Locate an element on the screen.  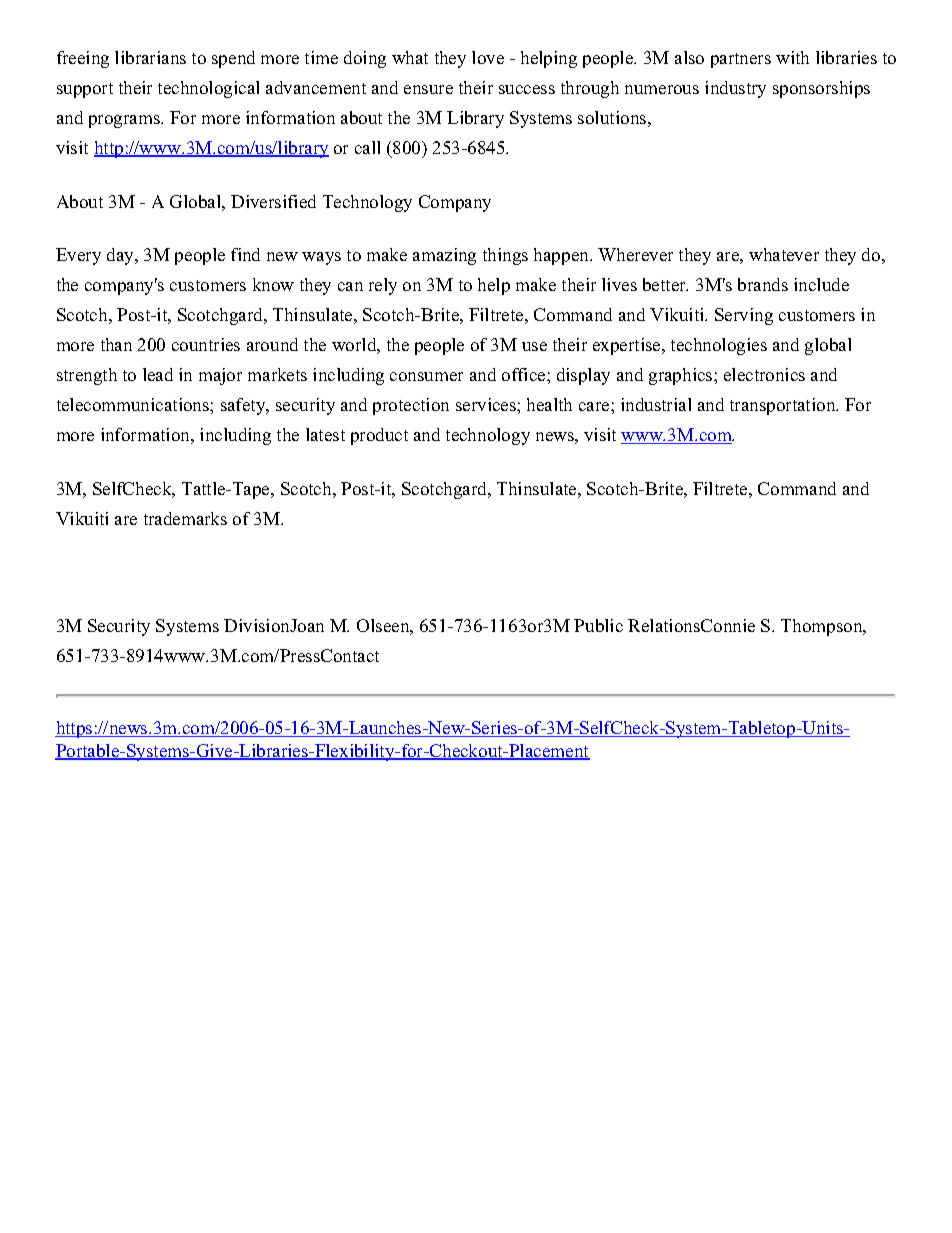
protection is located at coordinates (411, 406).
